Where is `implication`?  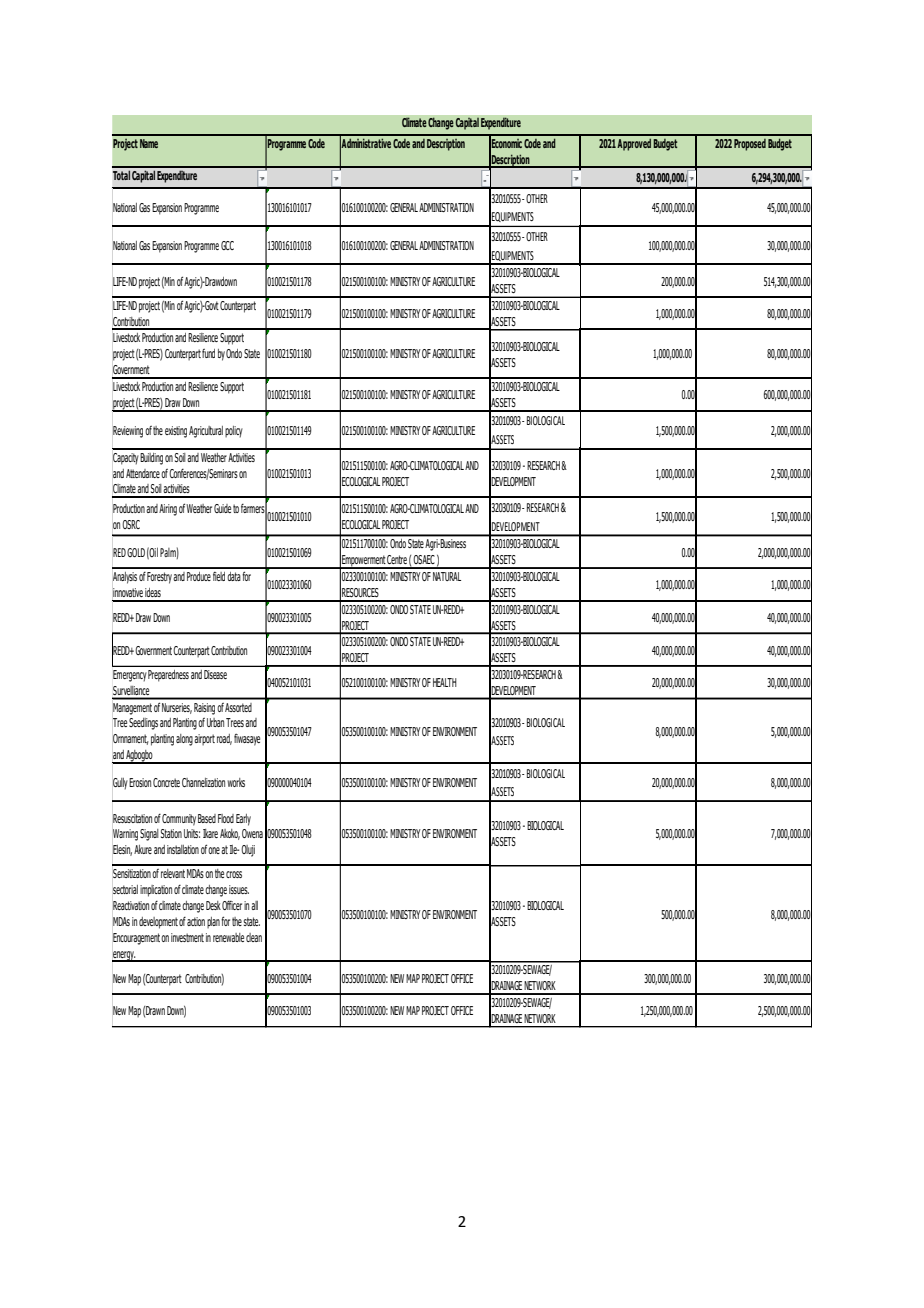 implication is located at coordinates (156, 891).
